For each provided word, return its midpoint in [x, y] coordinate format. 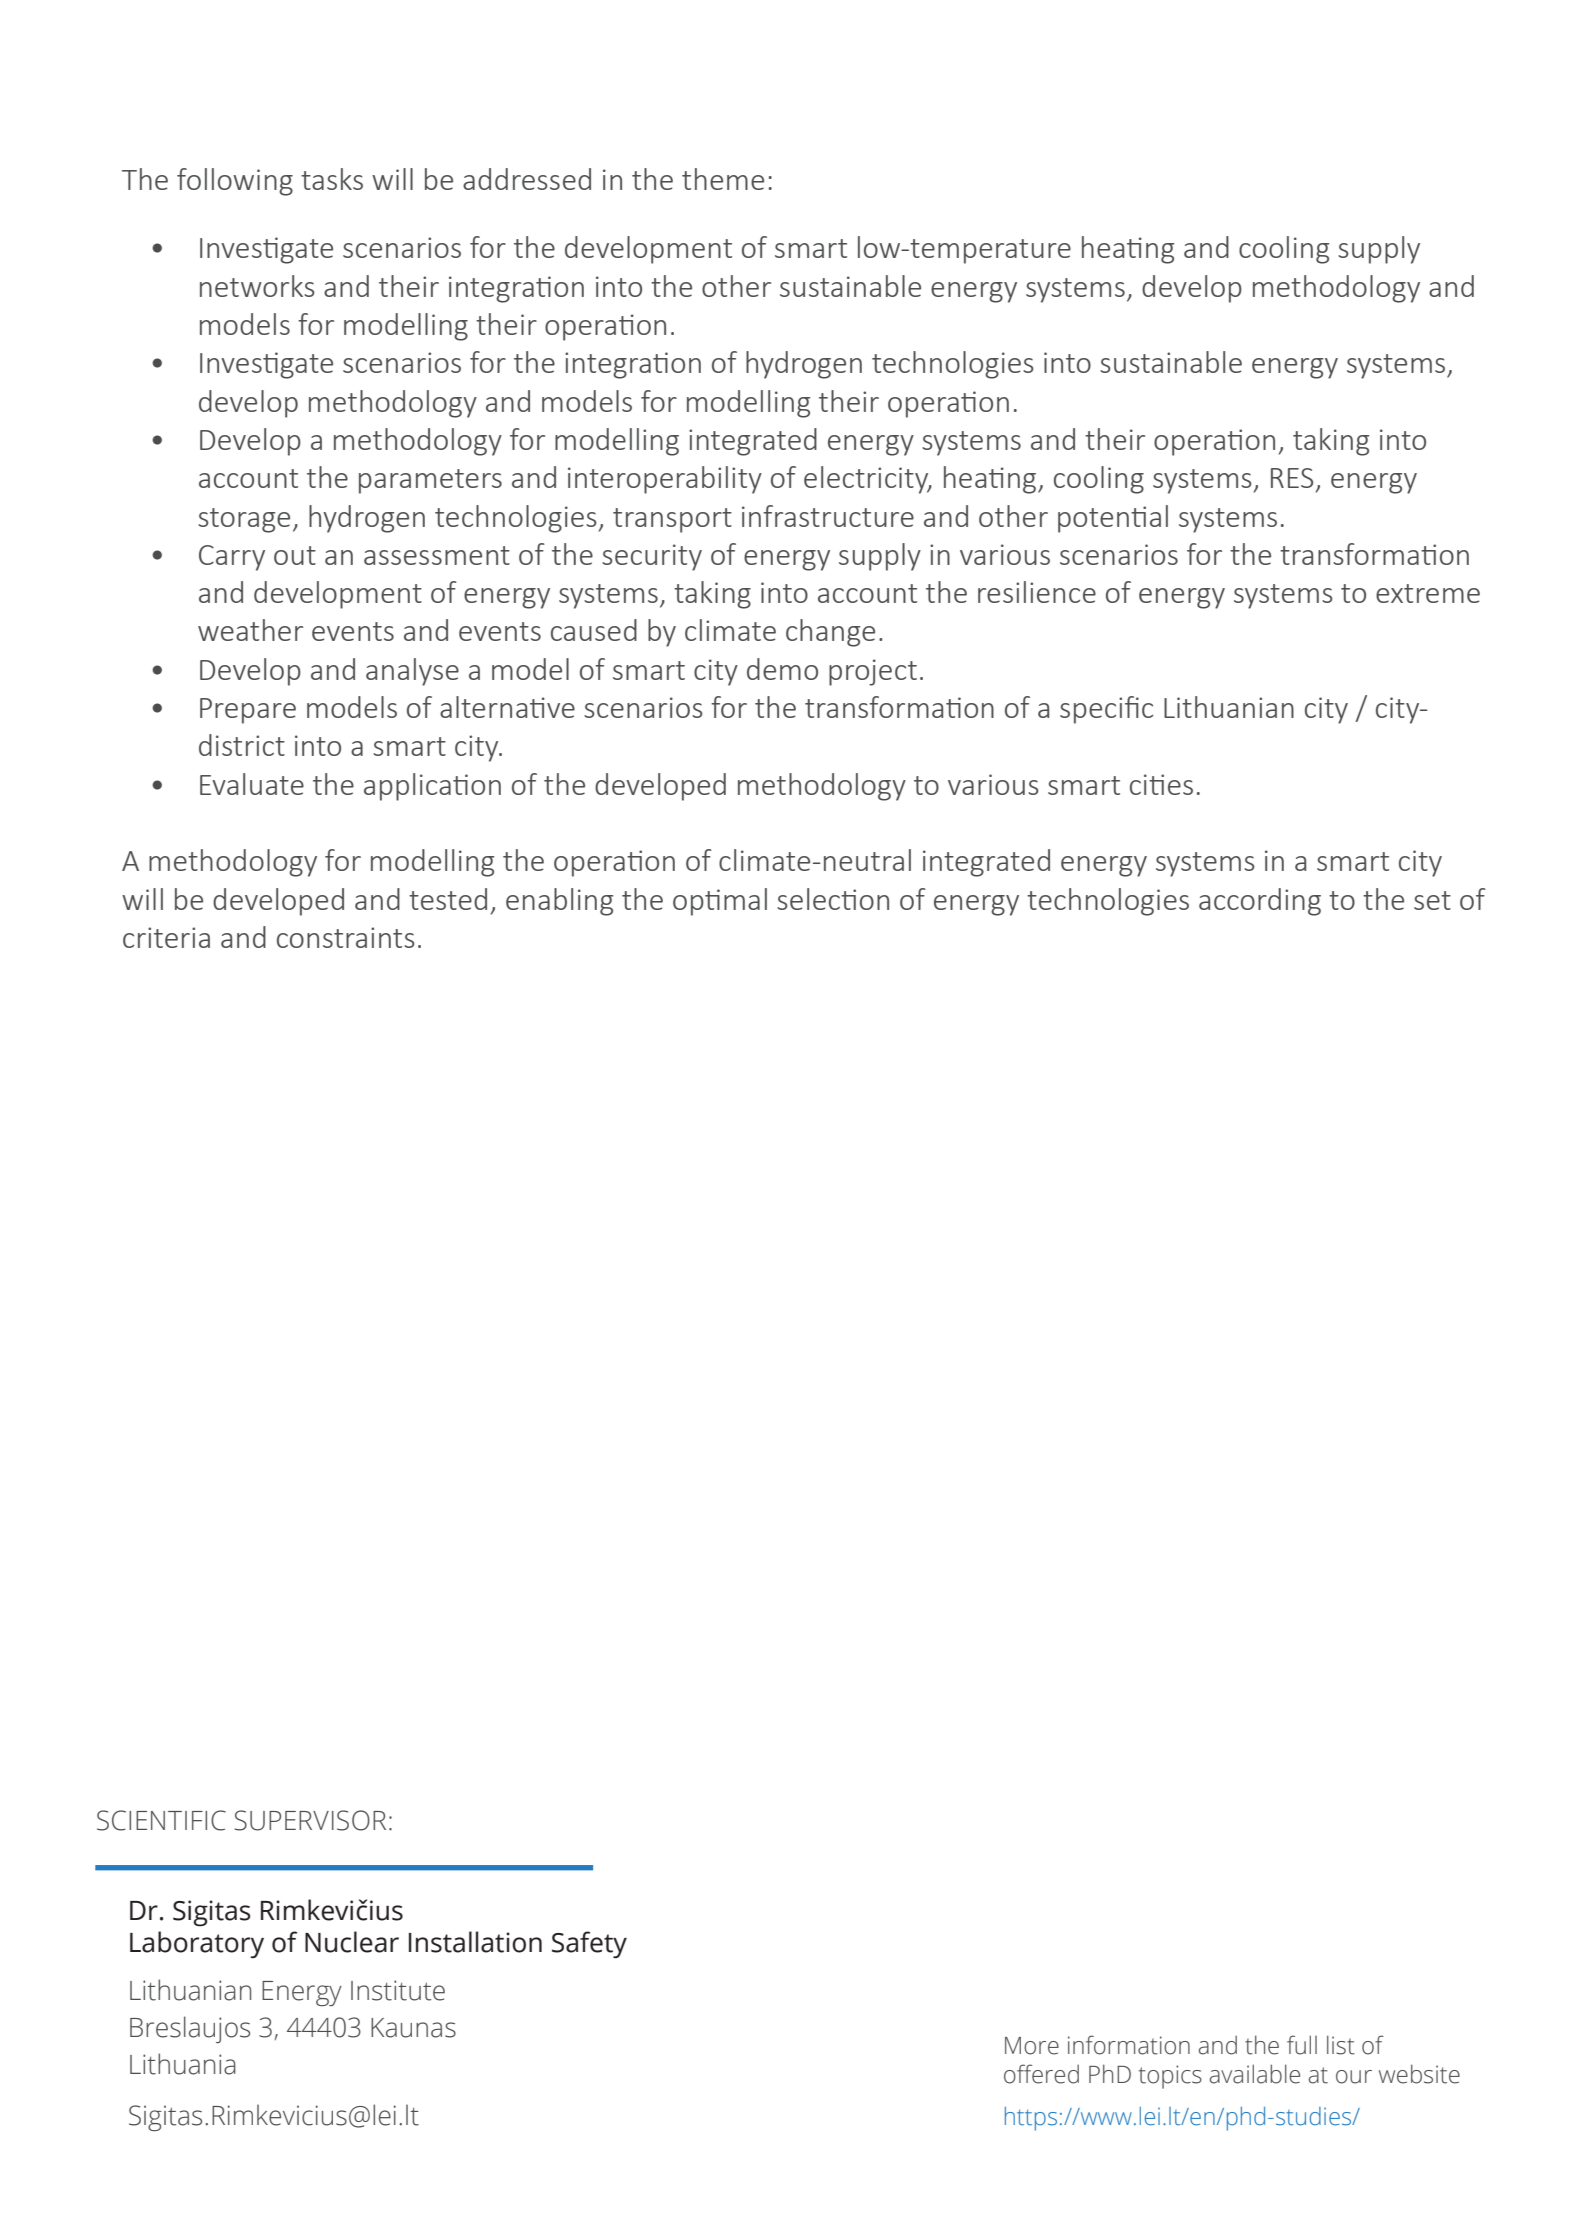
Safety [589, 1945]
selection [833, 899]
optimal [720, 902]
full [1302, 2045]
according [1260, 902]
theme [723, 179]
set [1432, 900]
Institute [398, 1990]
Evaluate [252, 784]
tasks [332, 179]
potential [1113, 519]
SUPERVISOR [310, 1820]
